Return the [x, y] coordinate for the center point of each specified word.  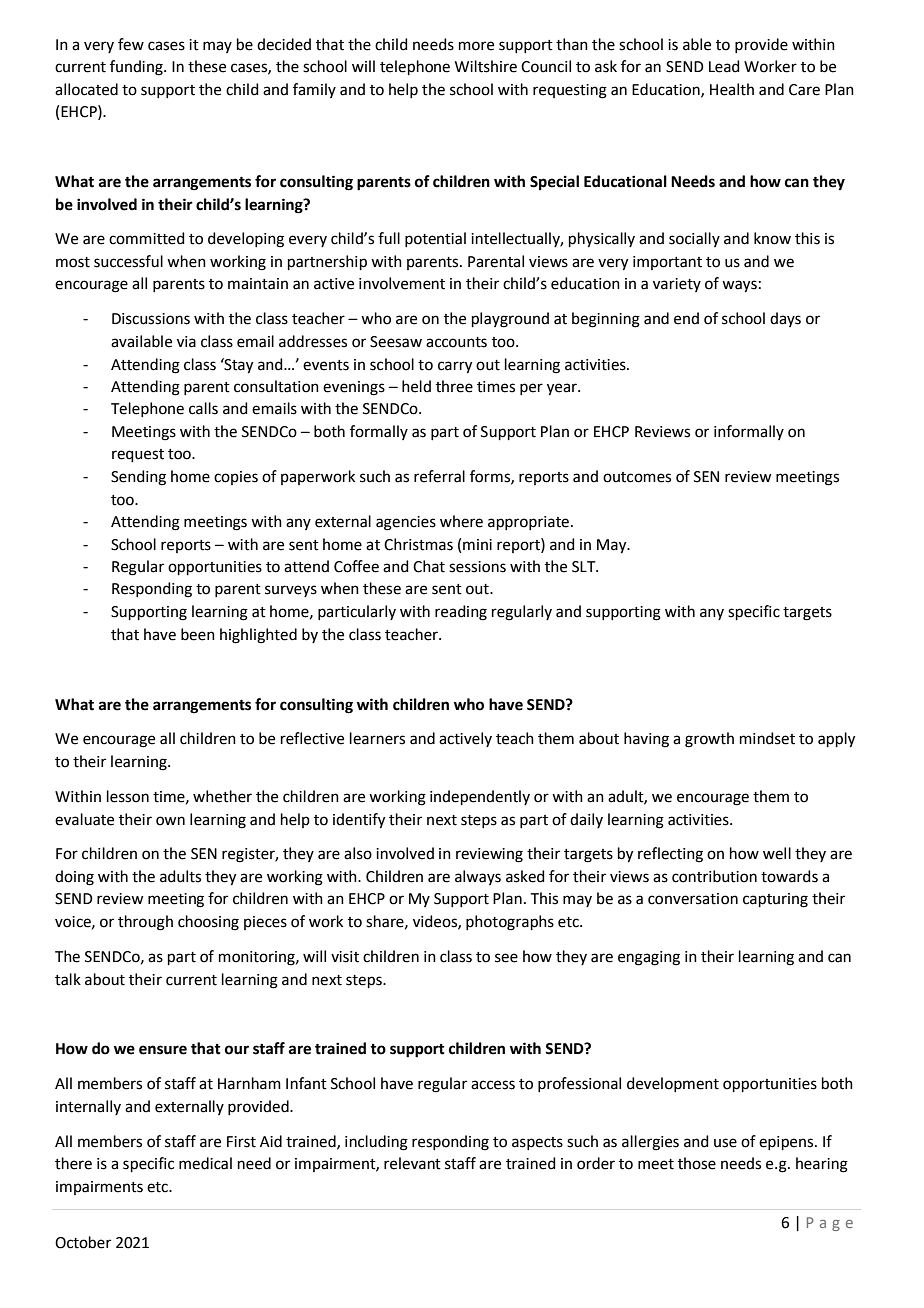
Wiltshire [486, 66]
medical [205, 1163]
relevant [412, 1163]
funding [137, 68]
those [697, 1163]
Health [732, 89]
